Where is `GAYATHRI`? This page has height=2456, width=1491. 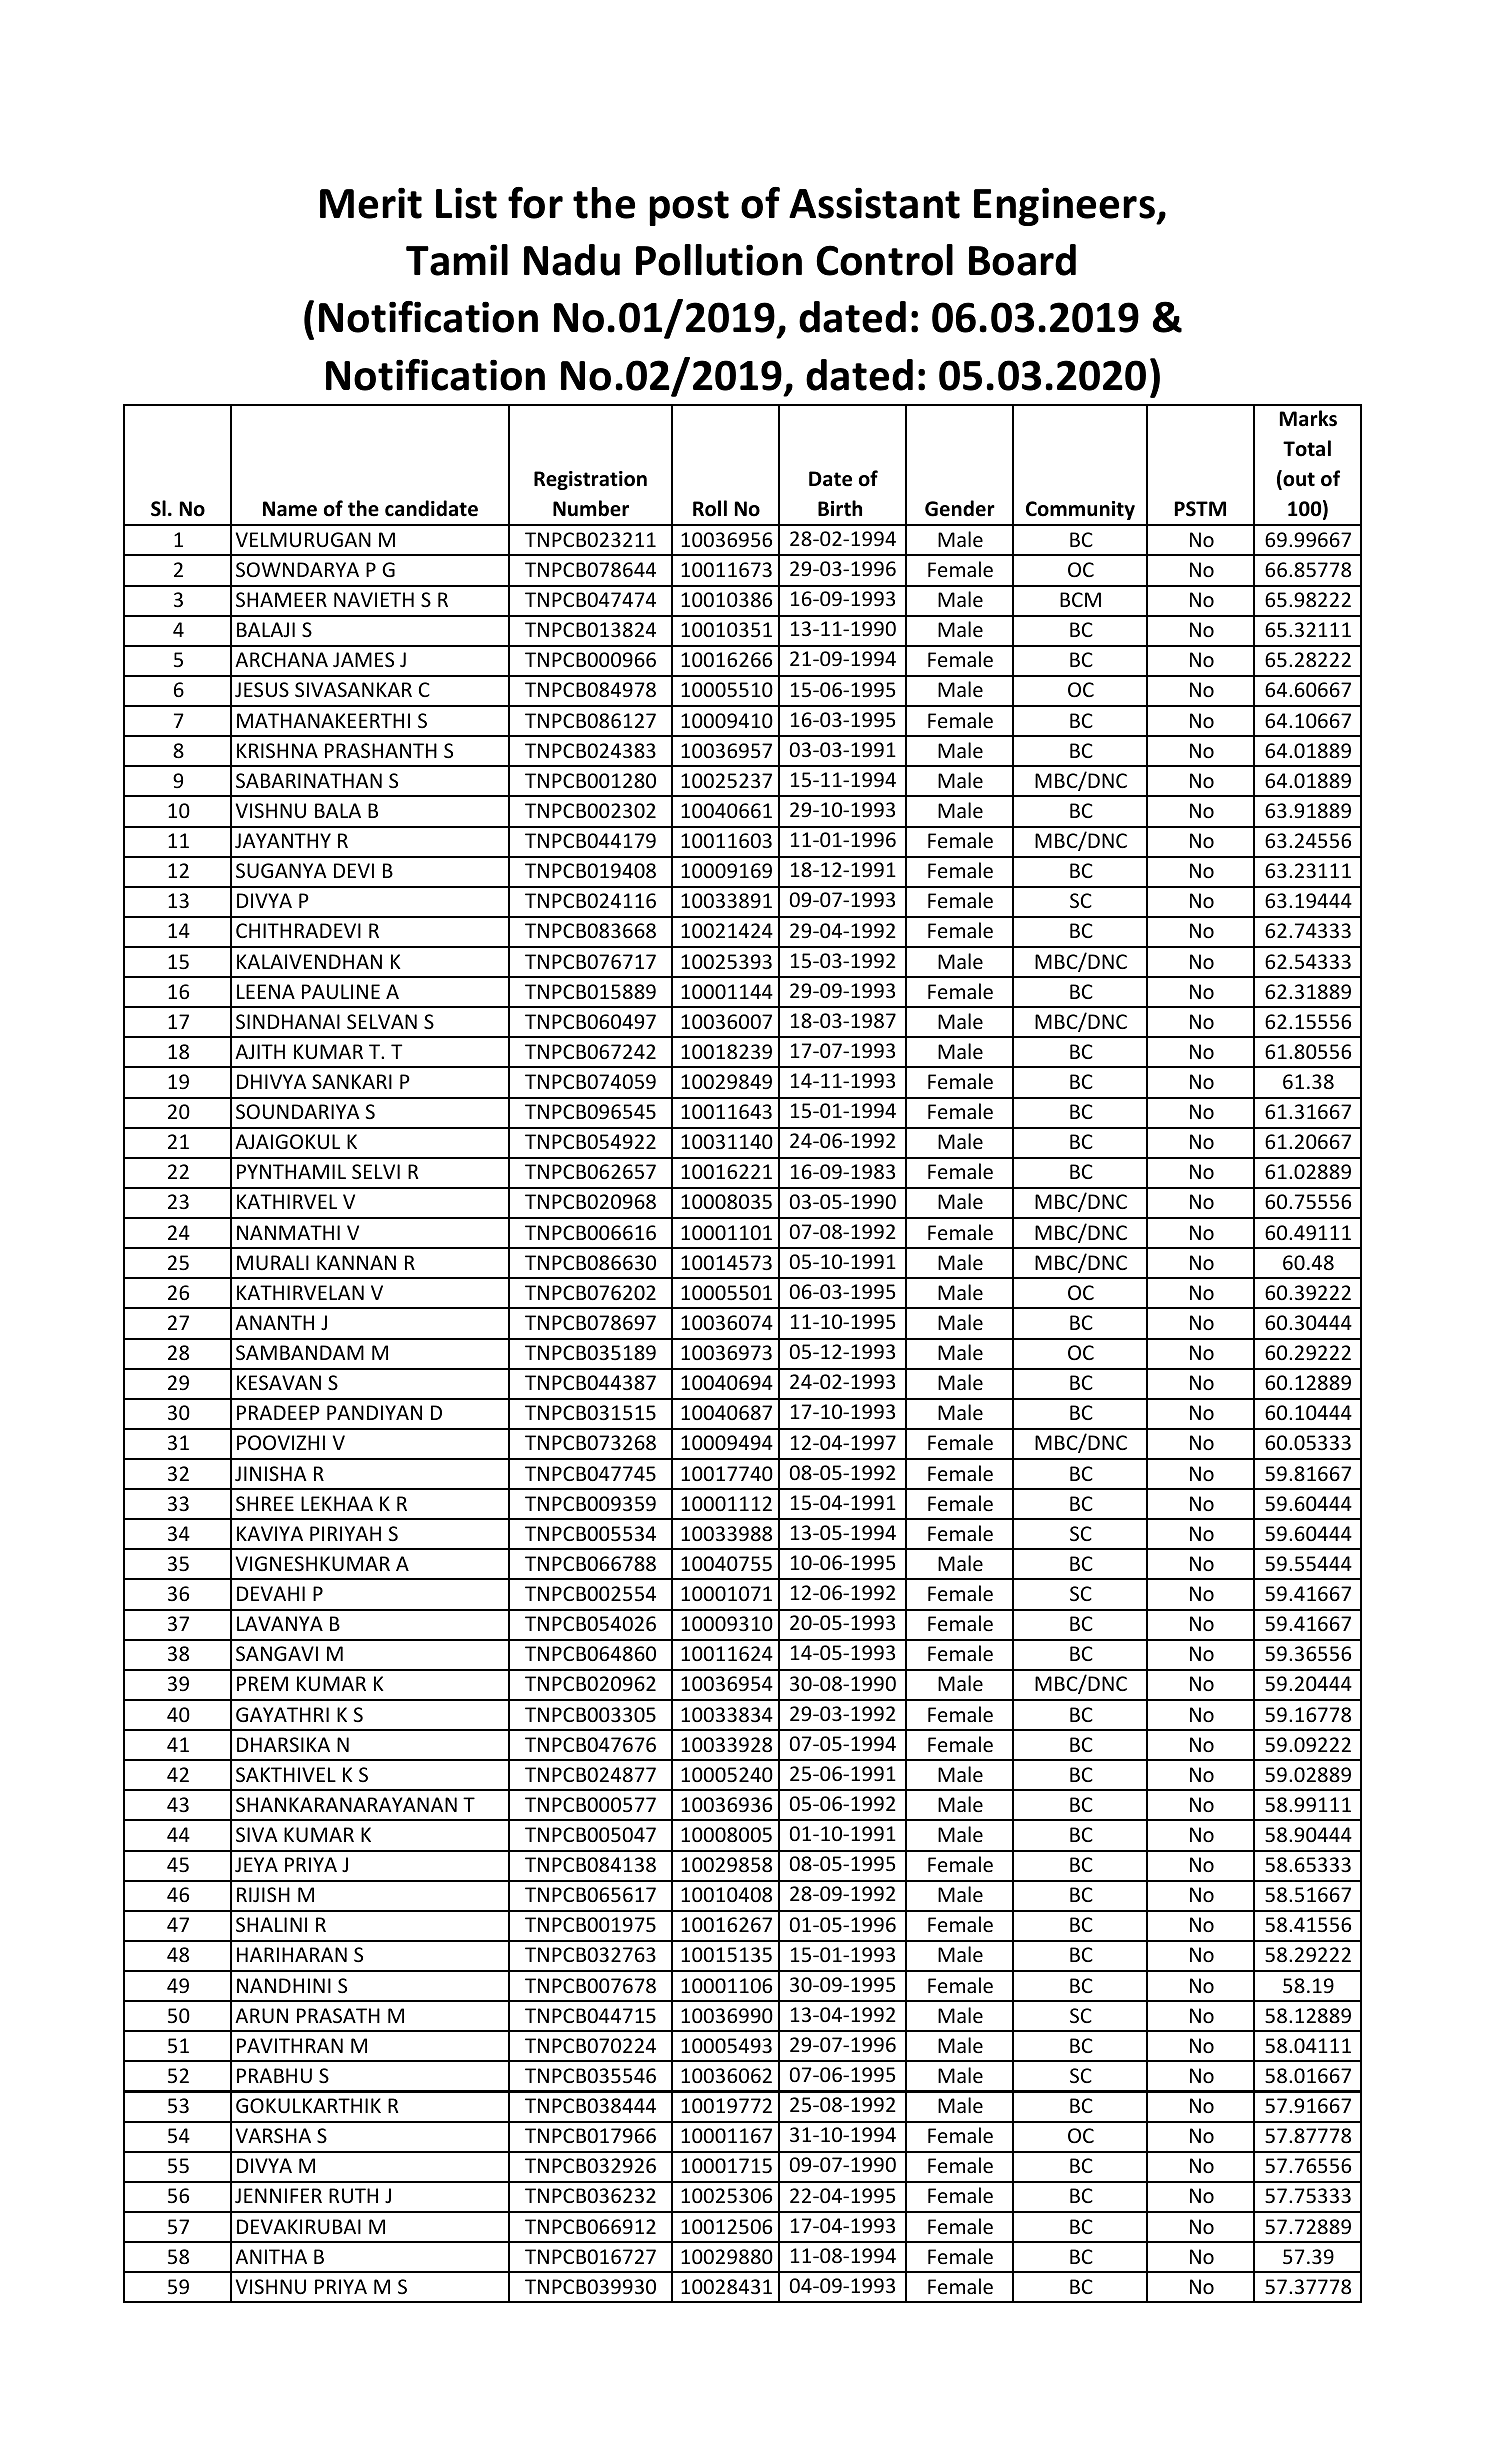
GAYATHRI is located at coordinates (282, 1714).
